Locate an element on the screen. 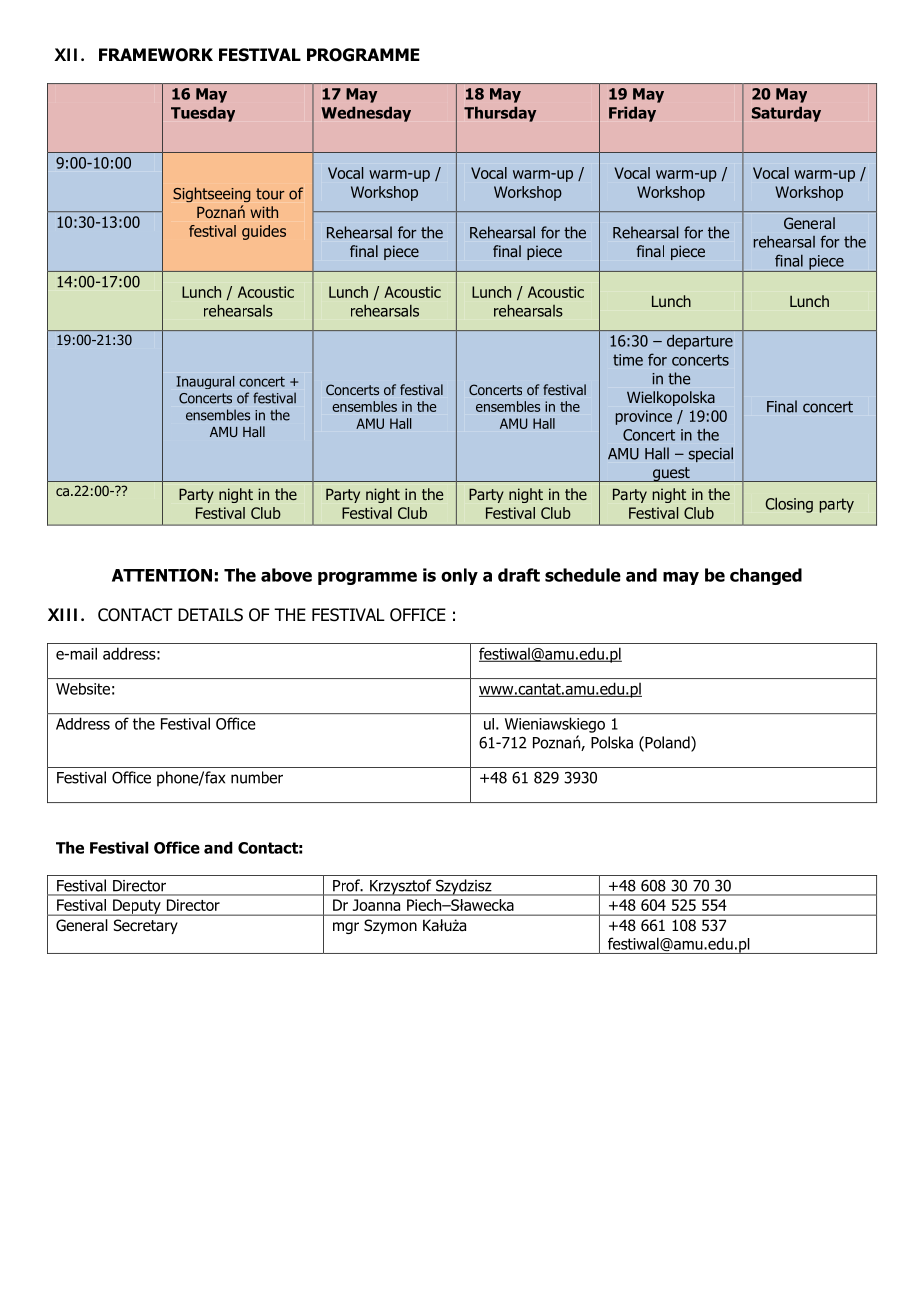  Wednesday is located at coordinates (366, 114).
